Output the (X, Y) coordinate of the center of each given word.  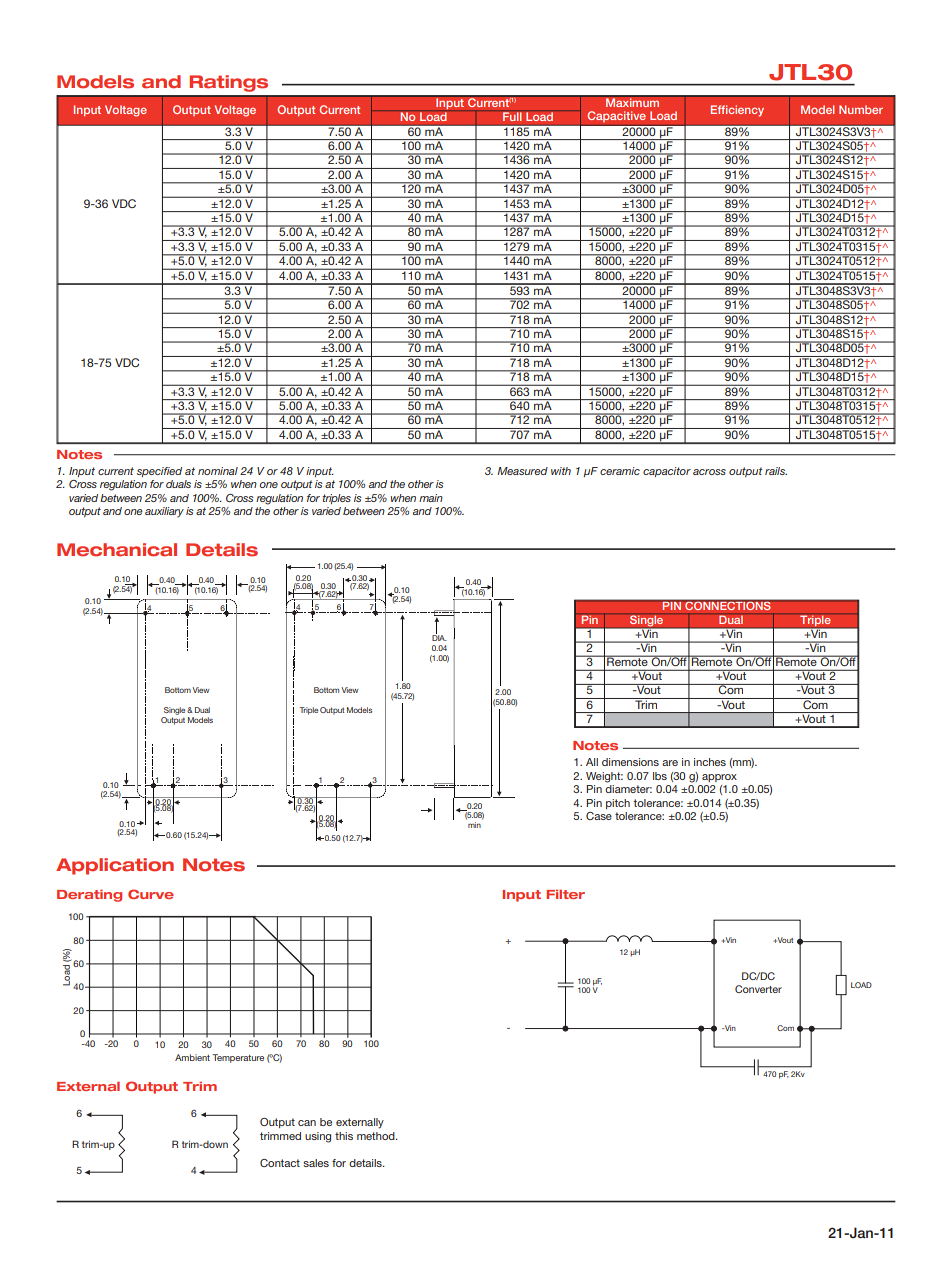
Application (115, 866)
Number (861, 109)
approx (719, 778)
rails (776, 471)
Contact (280, 1163)
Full (512, 116)
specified (159, 472)
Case (599, 816)
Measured (522, 471)
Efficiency (737, 111)
